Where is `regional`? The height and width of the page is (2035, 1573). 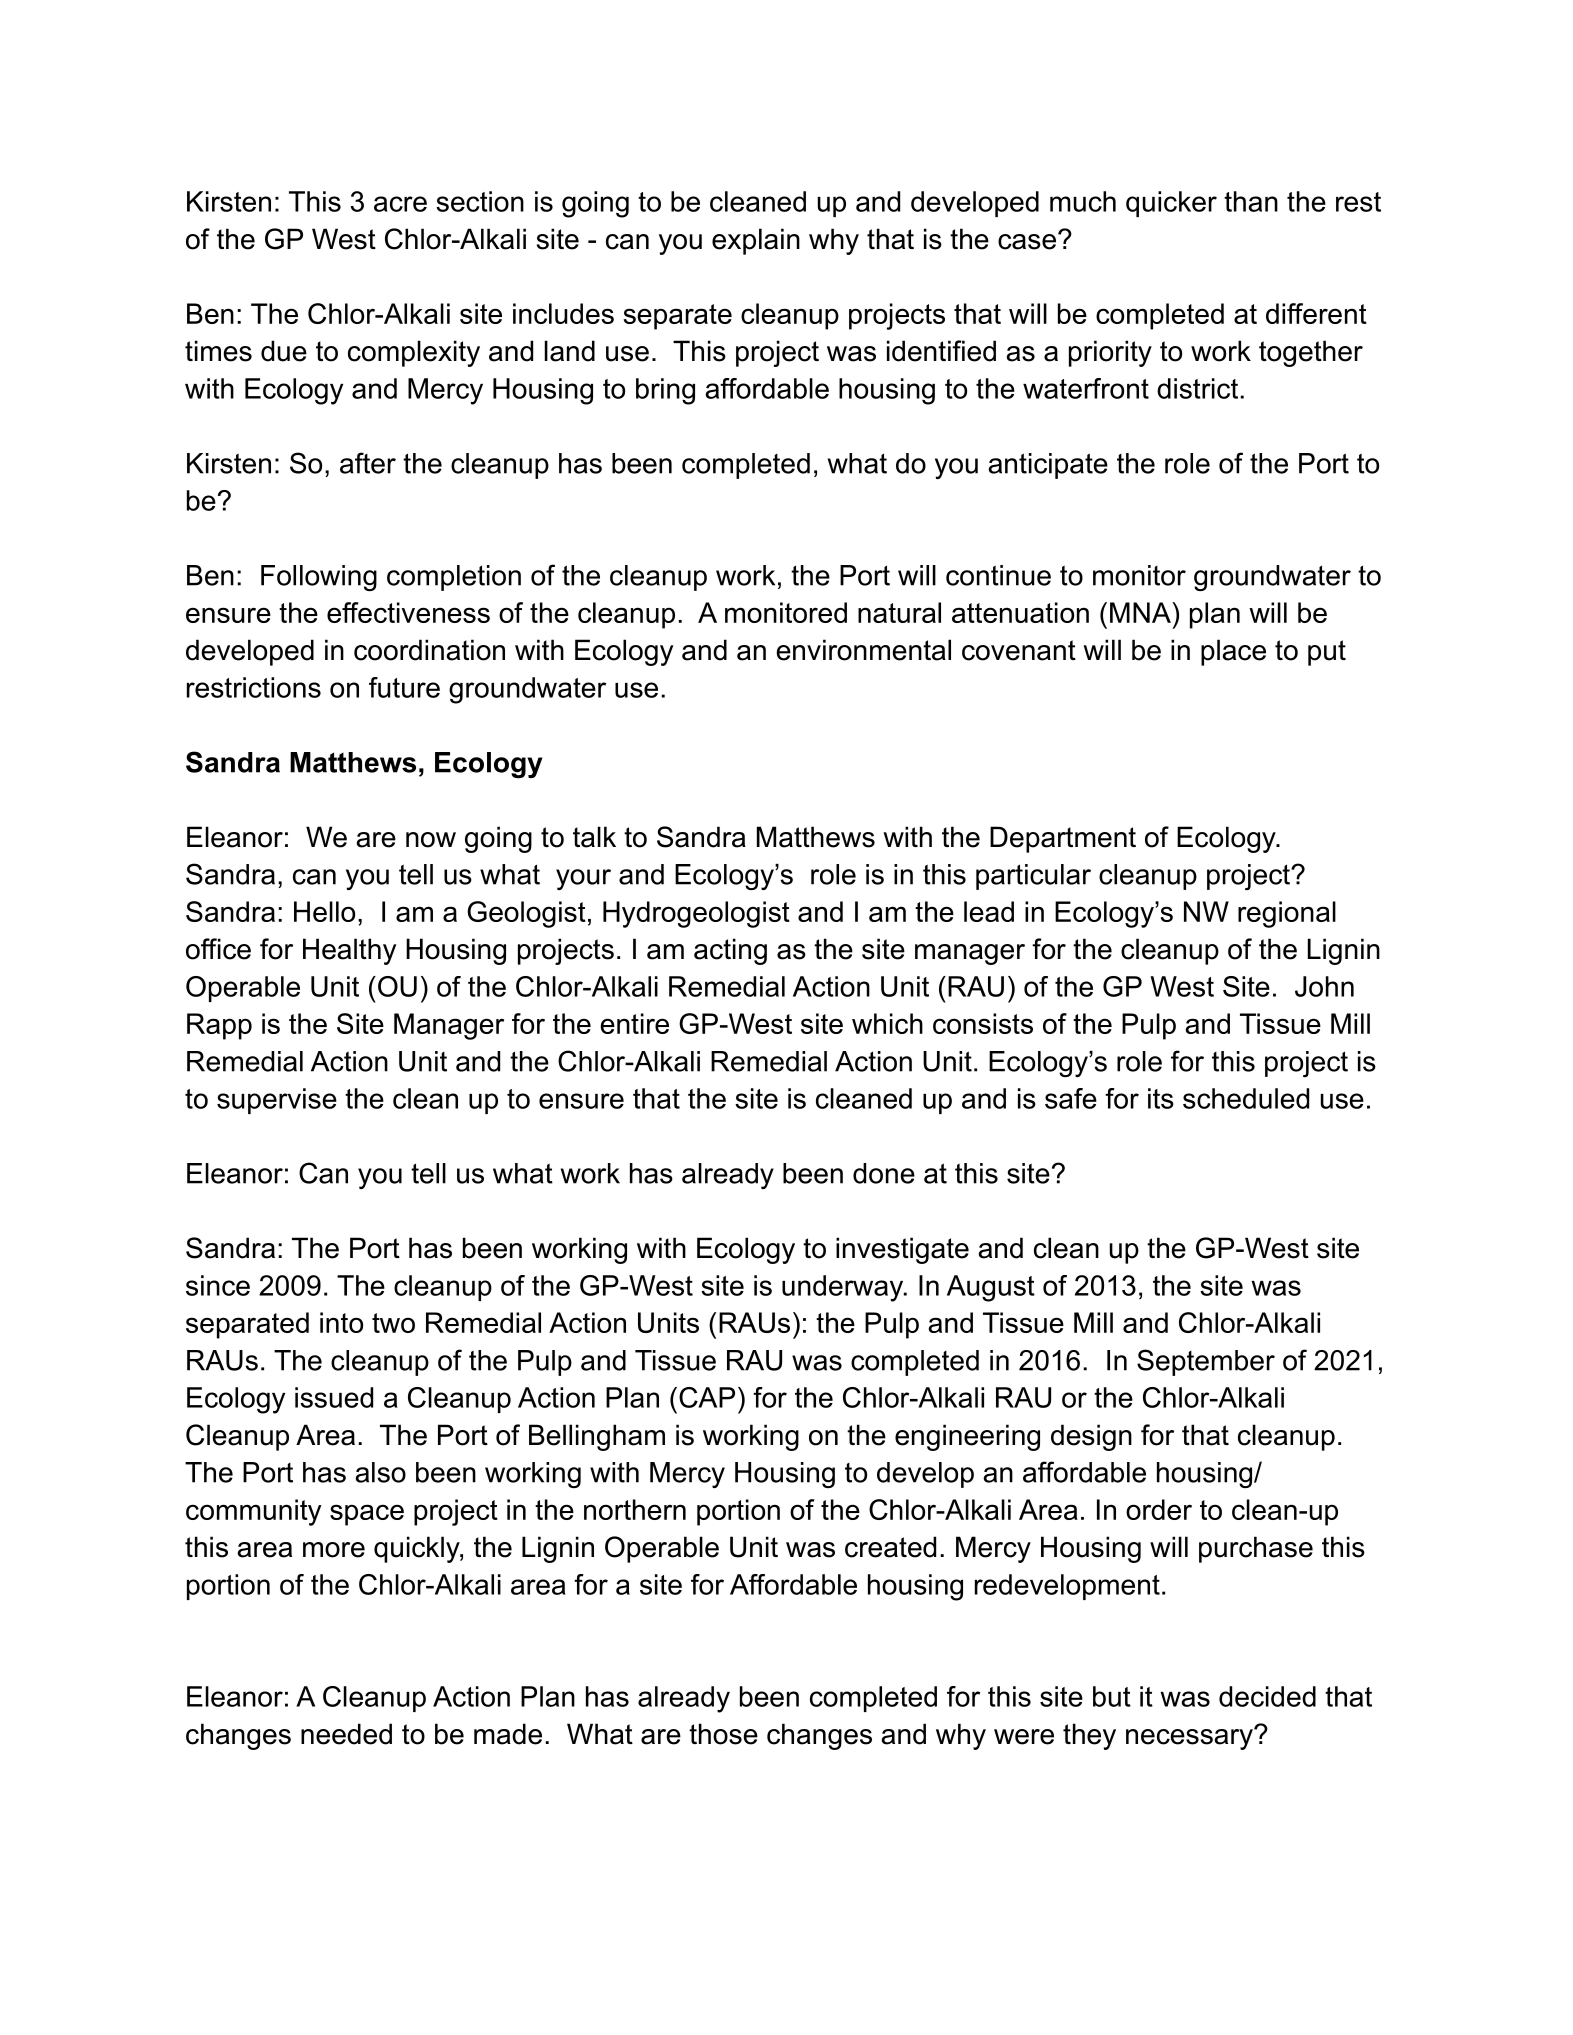
regional is located at coordinates (1287, 914).
